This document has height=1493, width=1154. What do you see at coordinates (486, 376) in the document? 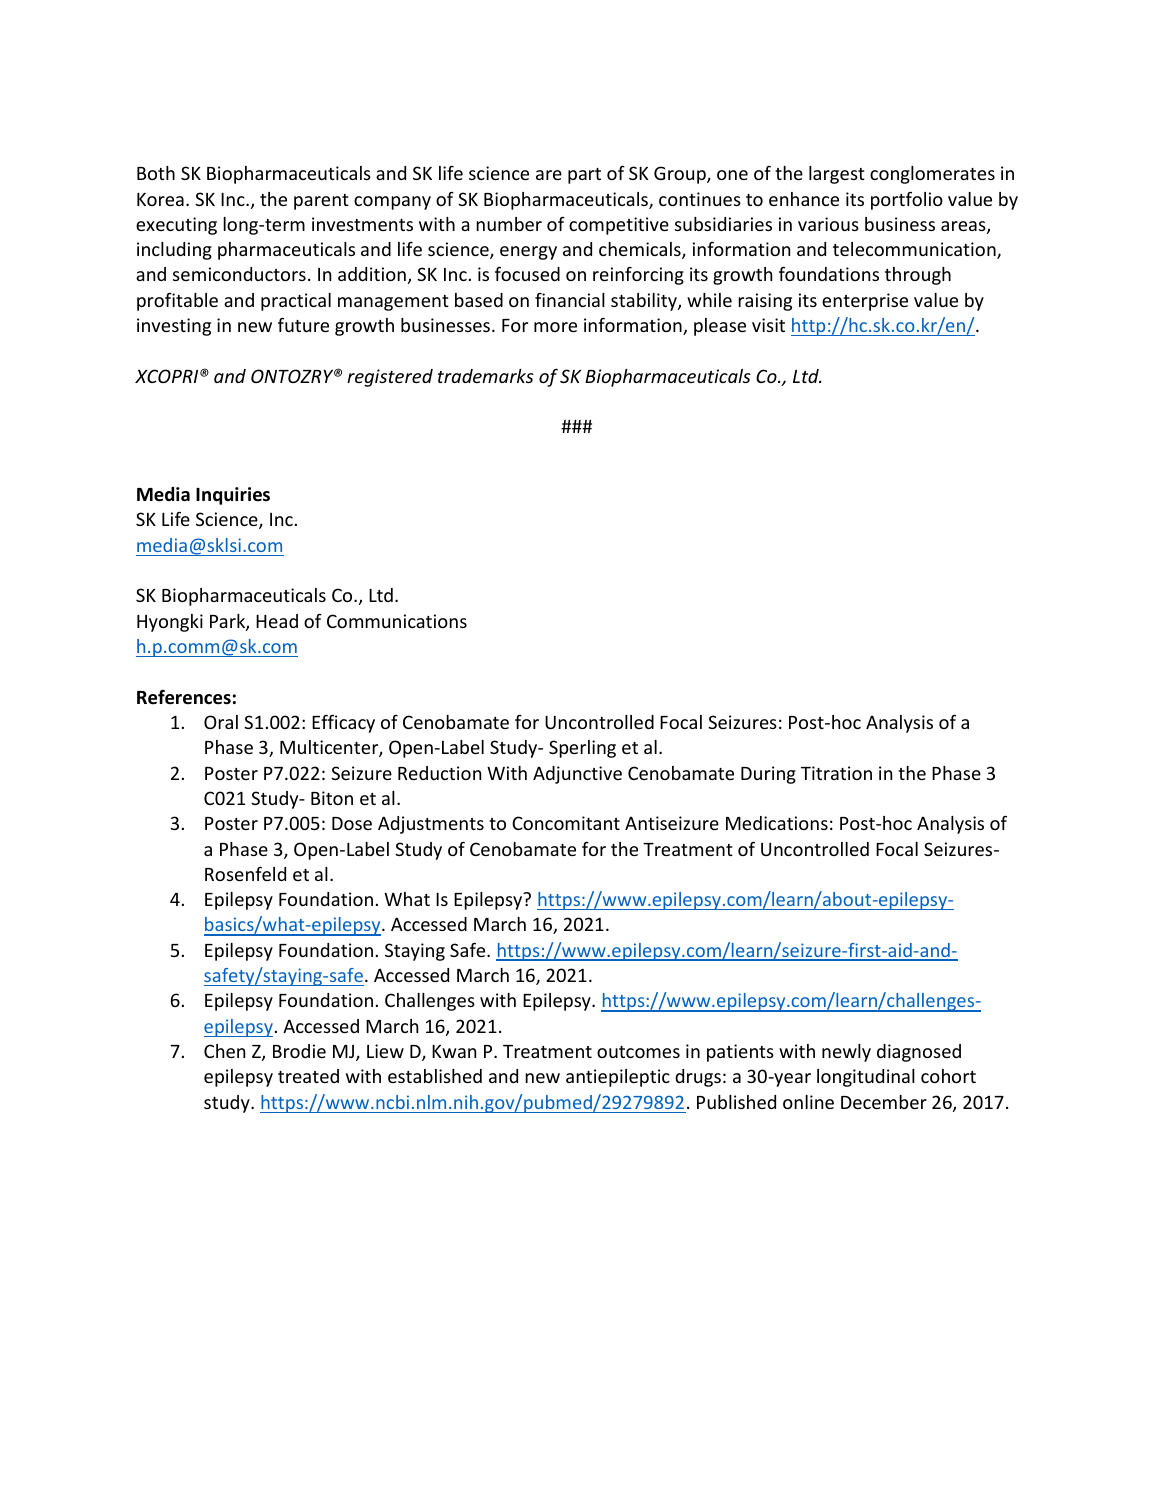
I see `trademarks` at bounding box center [486, 376].
